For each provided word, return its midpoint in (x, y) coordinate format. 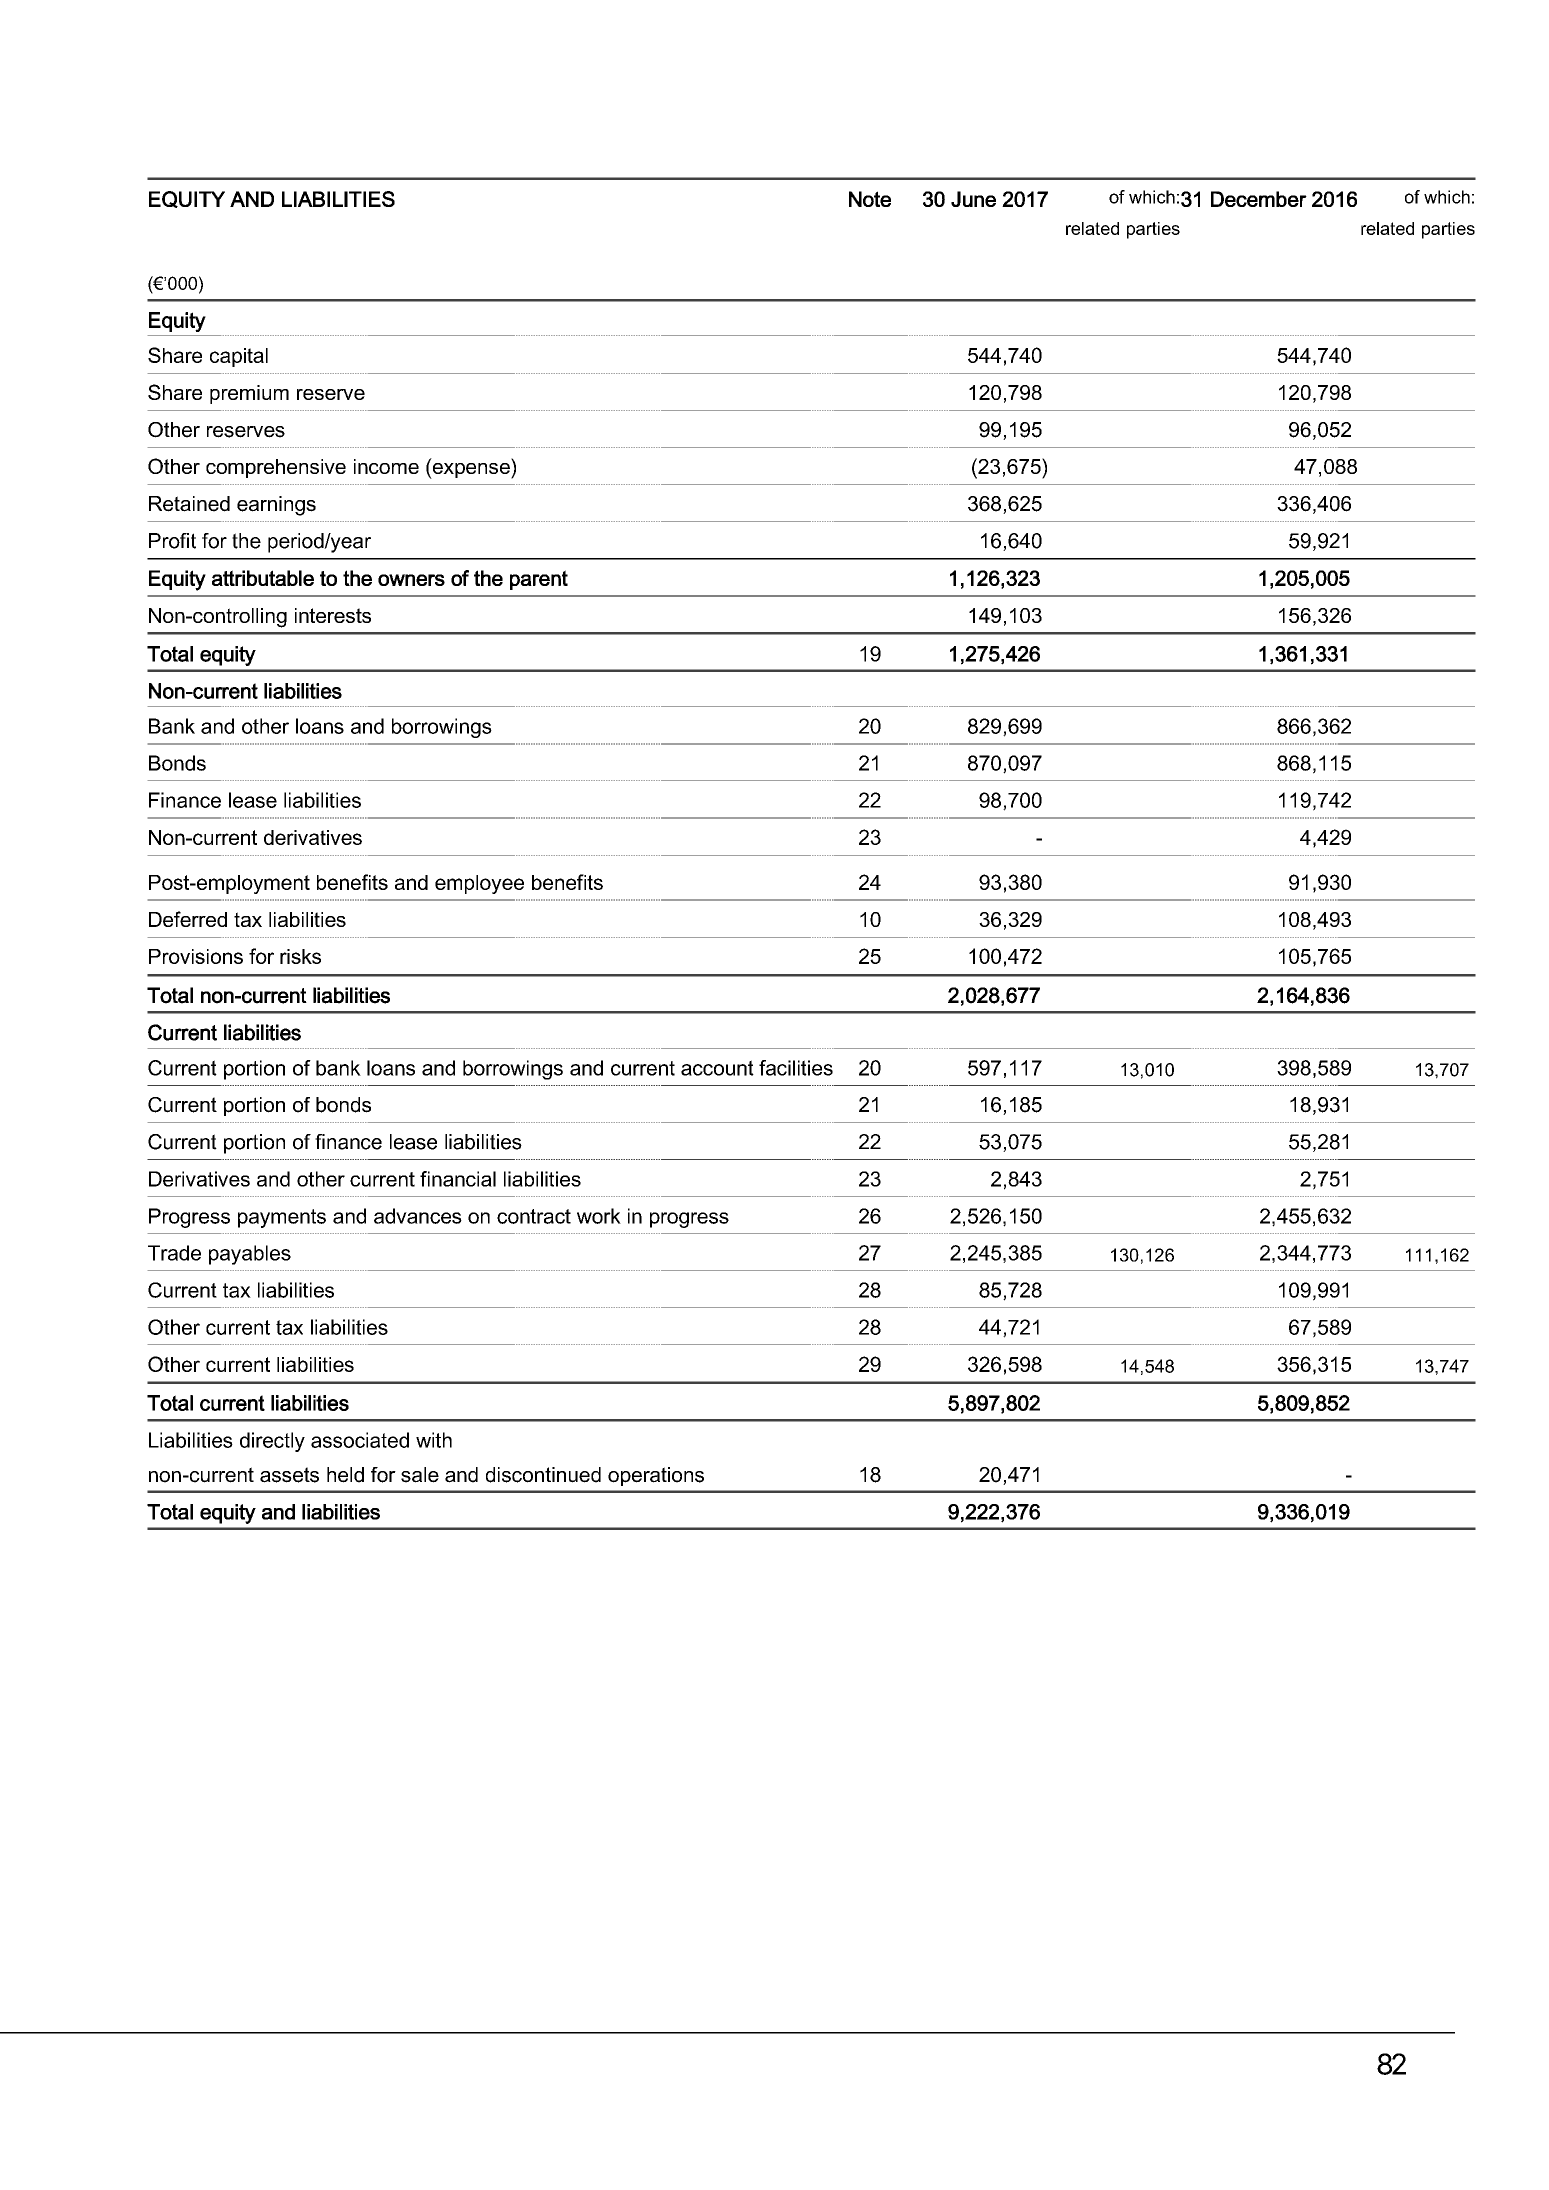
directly (272, 1442)
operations (656, 1476)
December (1259, 199)
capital (239, 357)
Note (870, 199)
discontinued (543, 1475)
